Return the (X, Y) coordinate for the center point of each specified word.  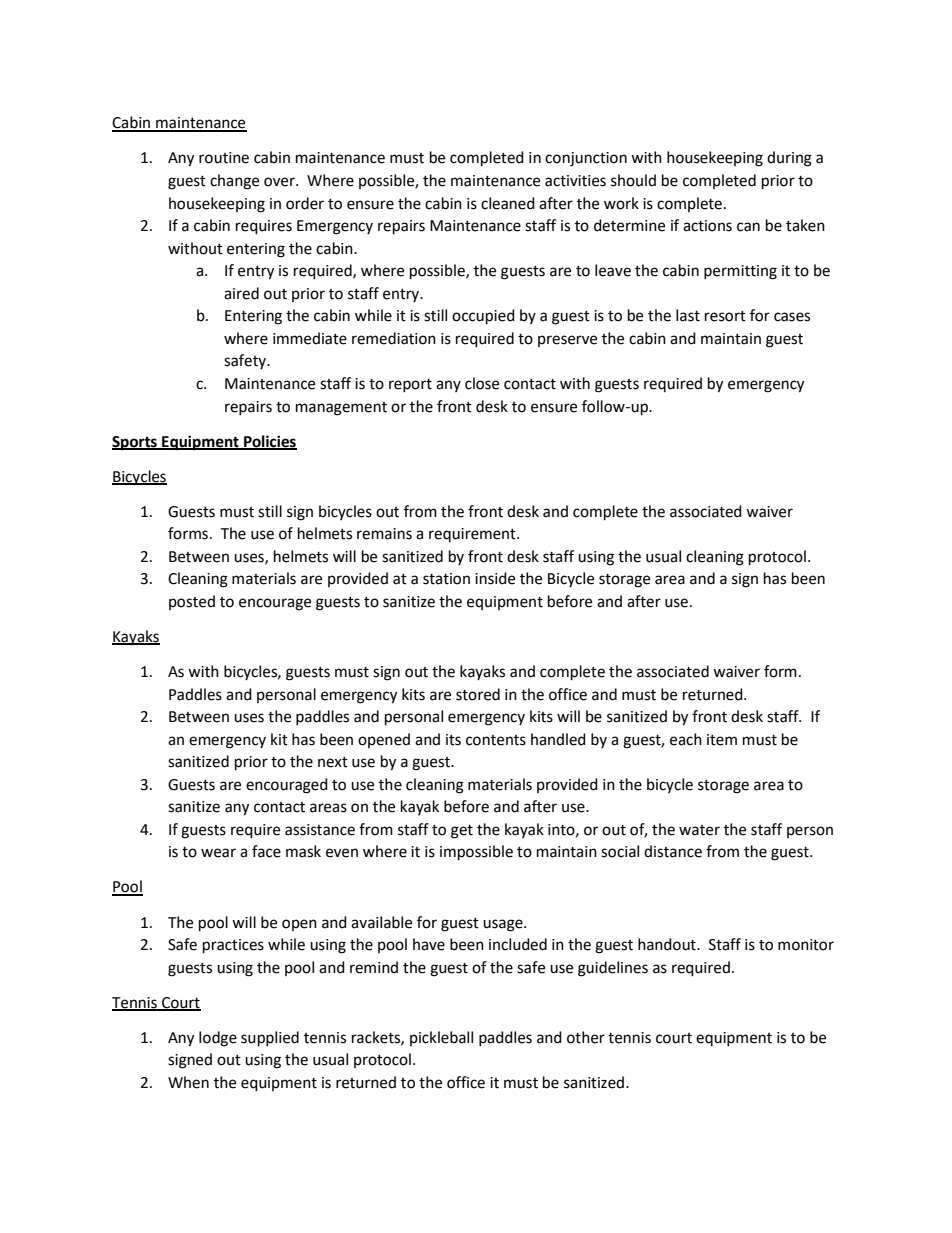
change (234, 182)
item (722, 740)
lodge (218, 1039)
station (446, 579)
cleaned (508, 203)
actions (707, 226)
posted (192, 602)
